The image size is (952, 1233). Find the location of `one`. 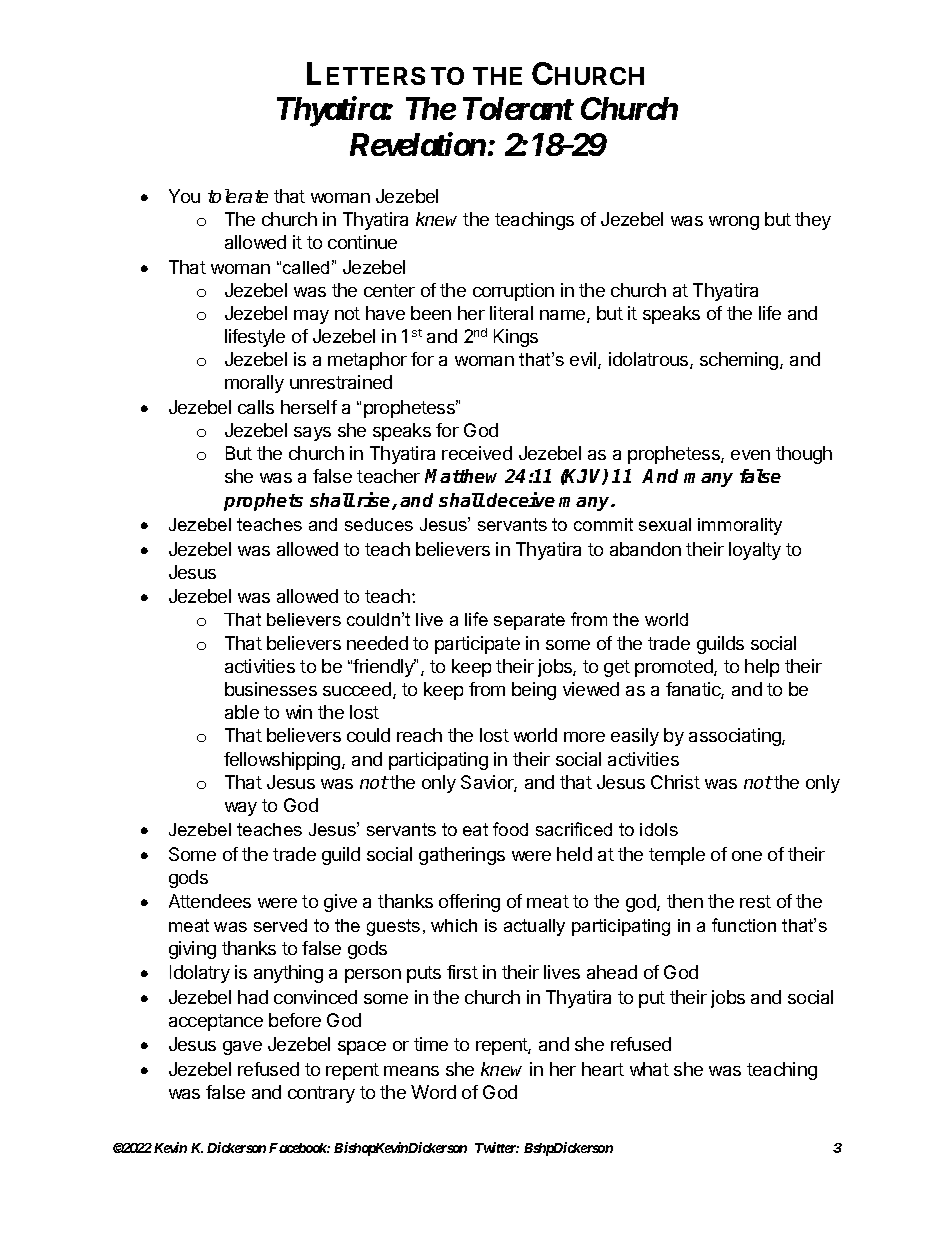

one is located at coordinates (747, 856).
